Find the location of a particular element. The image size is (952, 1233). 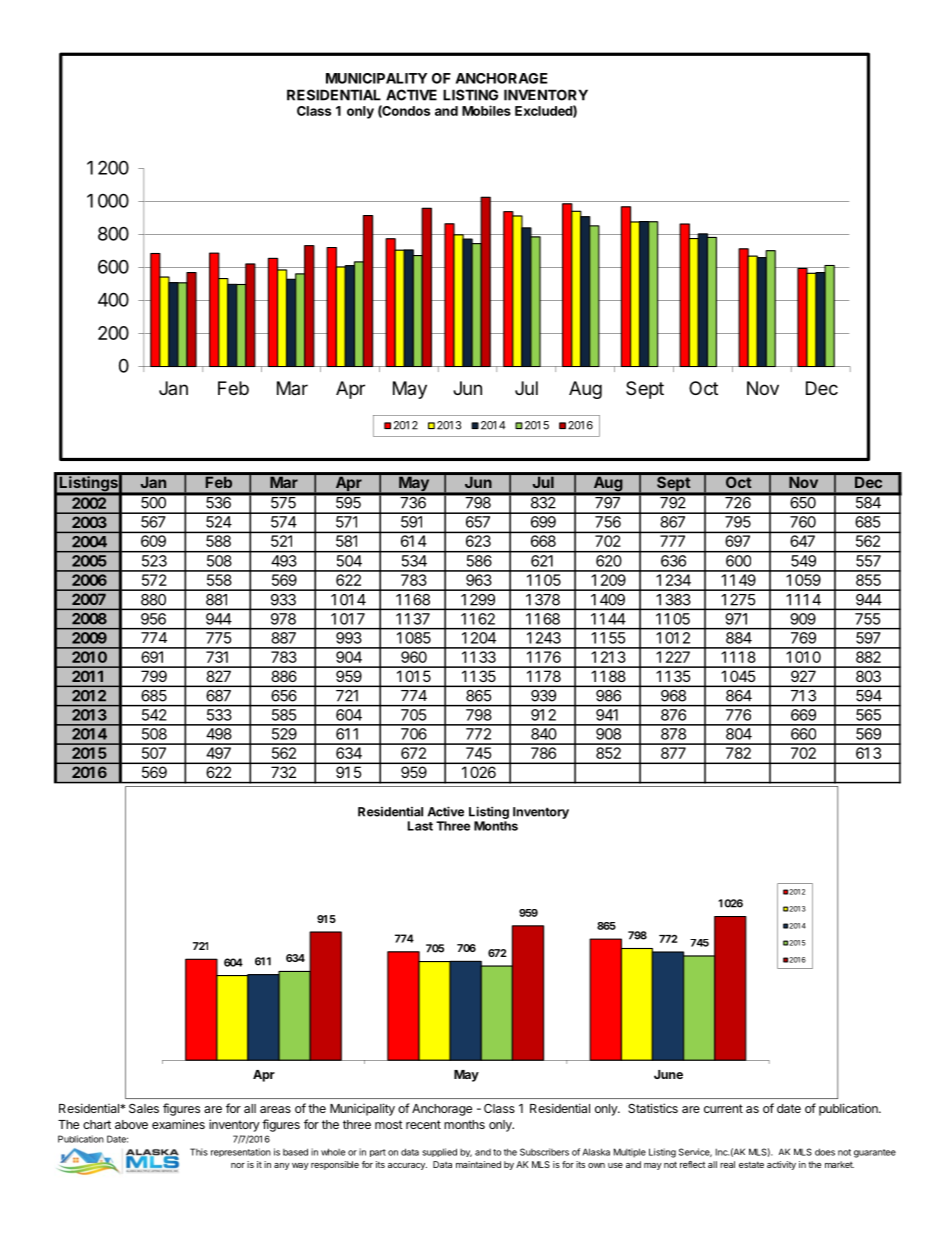

Last is located at coordinates (420, 826).
